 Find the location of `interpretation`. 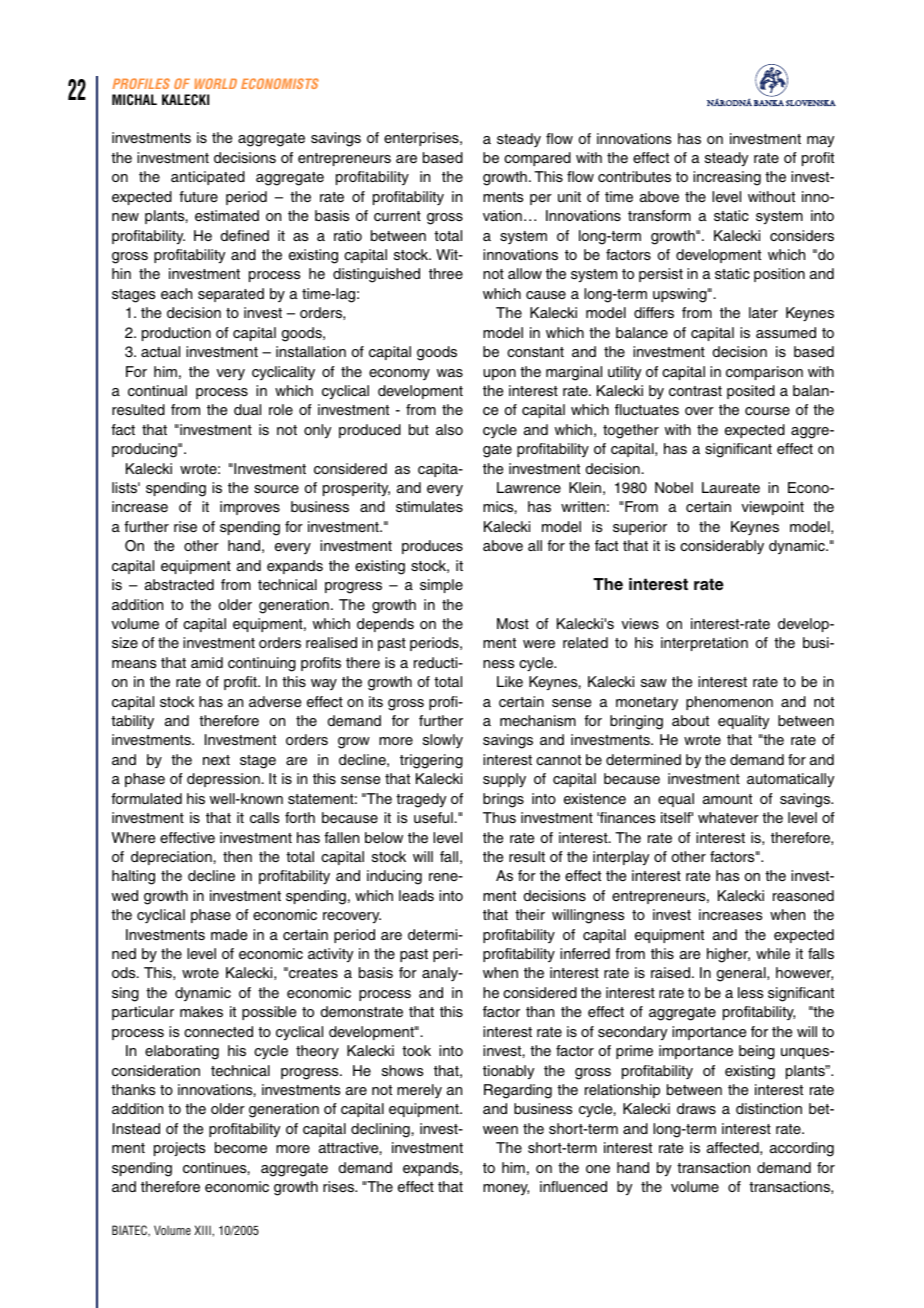

interpretation is located at coordinates (704, 644).
